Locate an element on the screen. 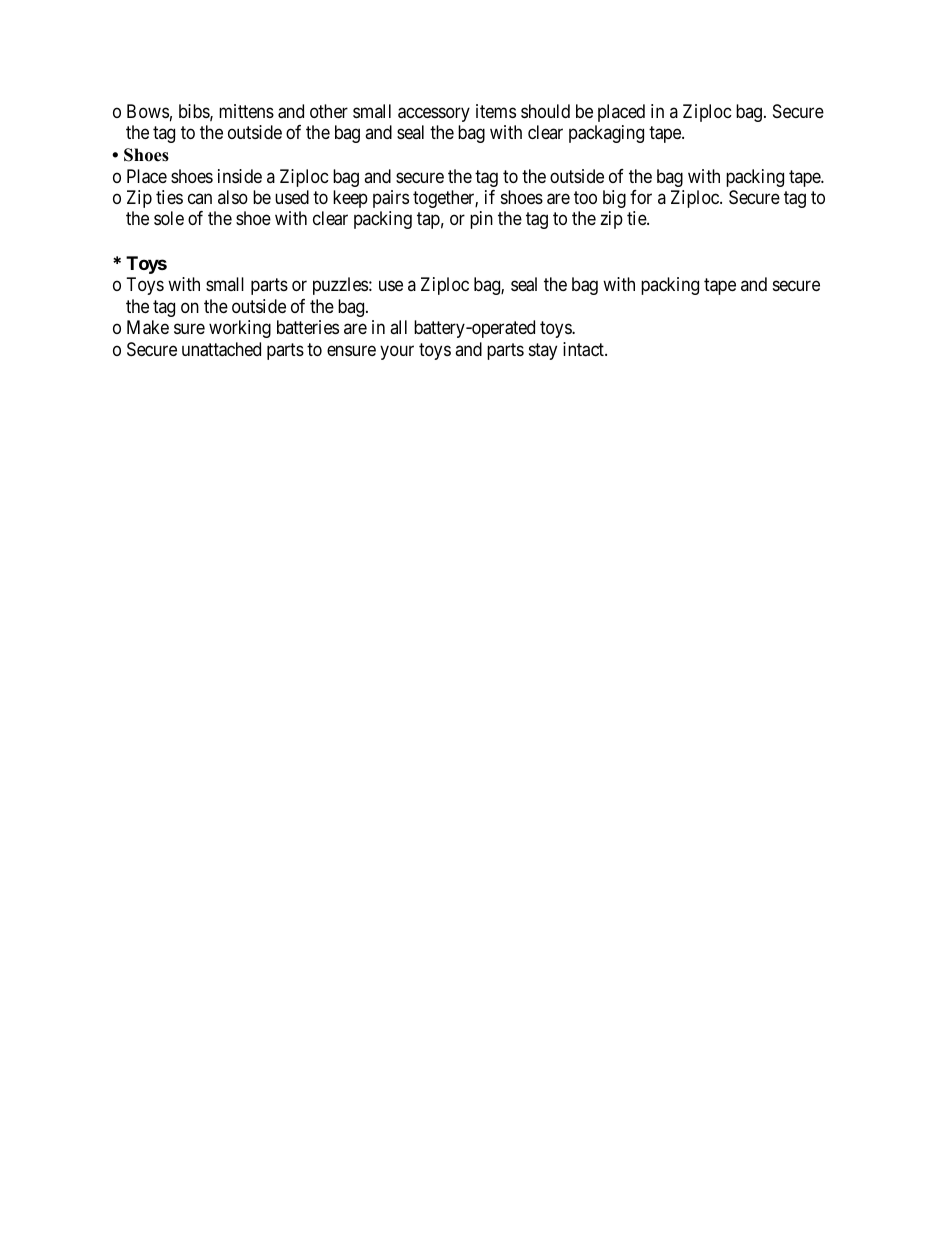 The height and width of the screenshot is (1233, 952). can is located at coordinates (200, 198).
